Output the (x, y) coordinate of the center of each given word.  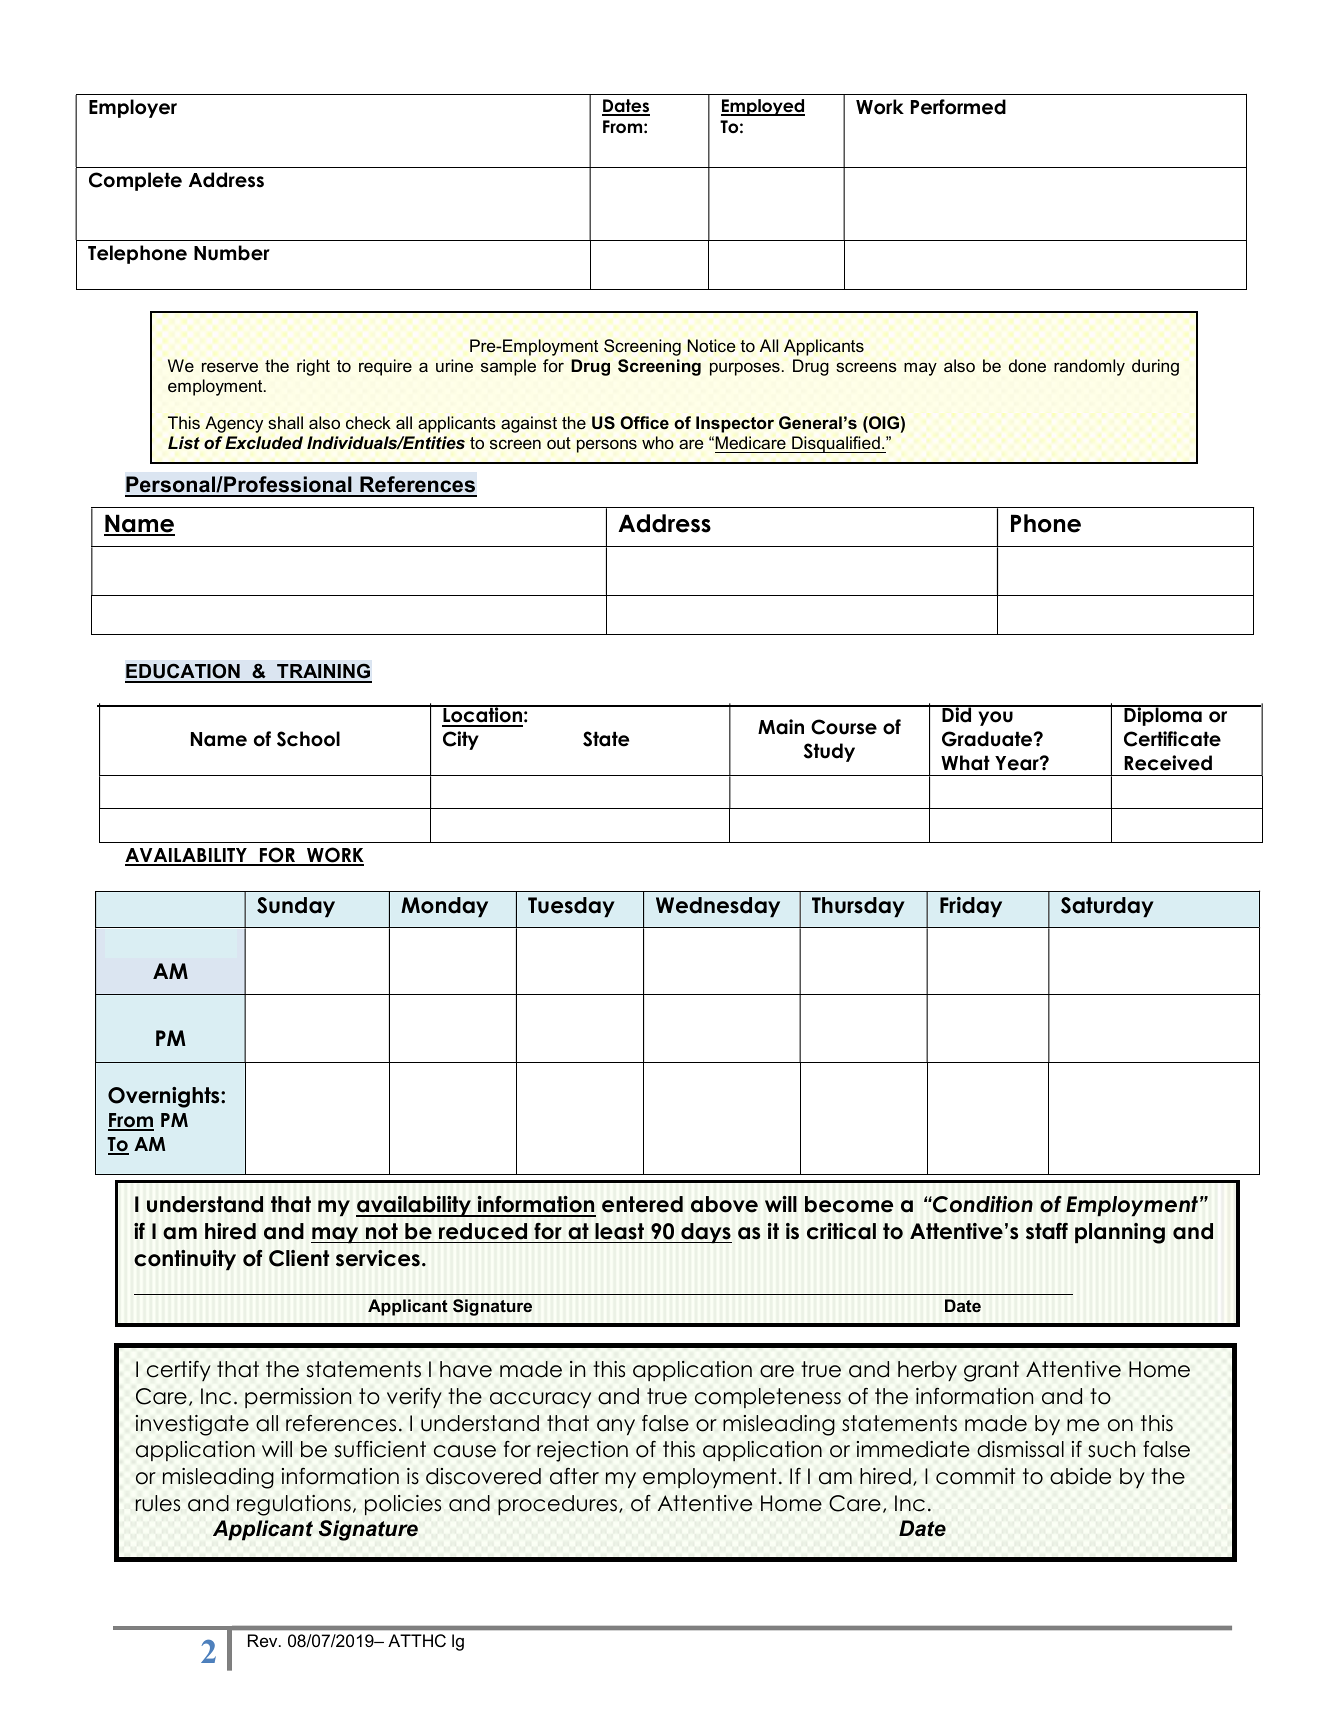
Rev (264, 1640)
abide (1080, 1476)
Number (232, 253)
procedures (557, 1505)
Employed (763, 107)
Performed (958, 107)
